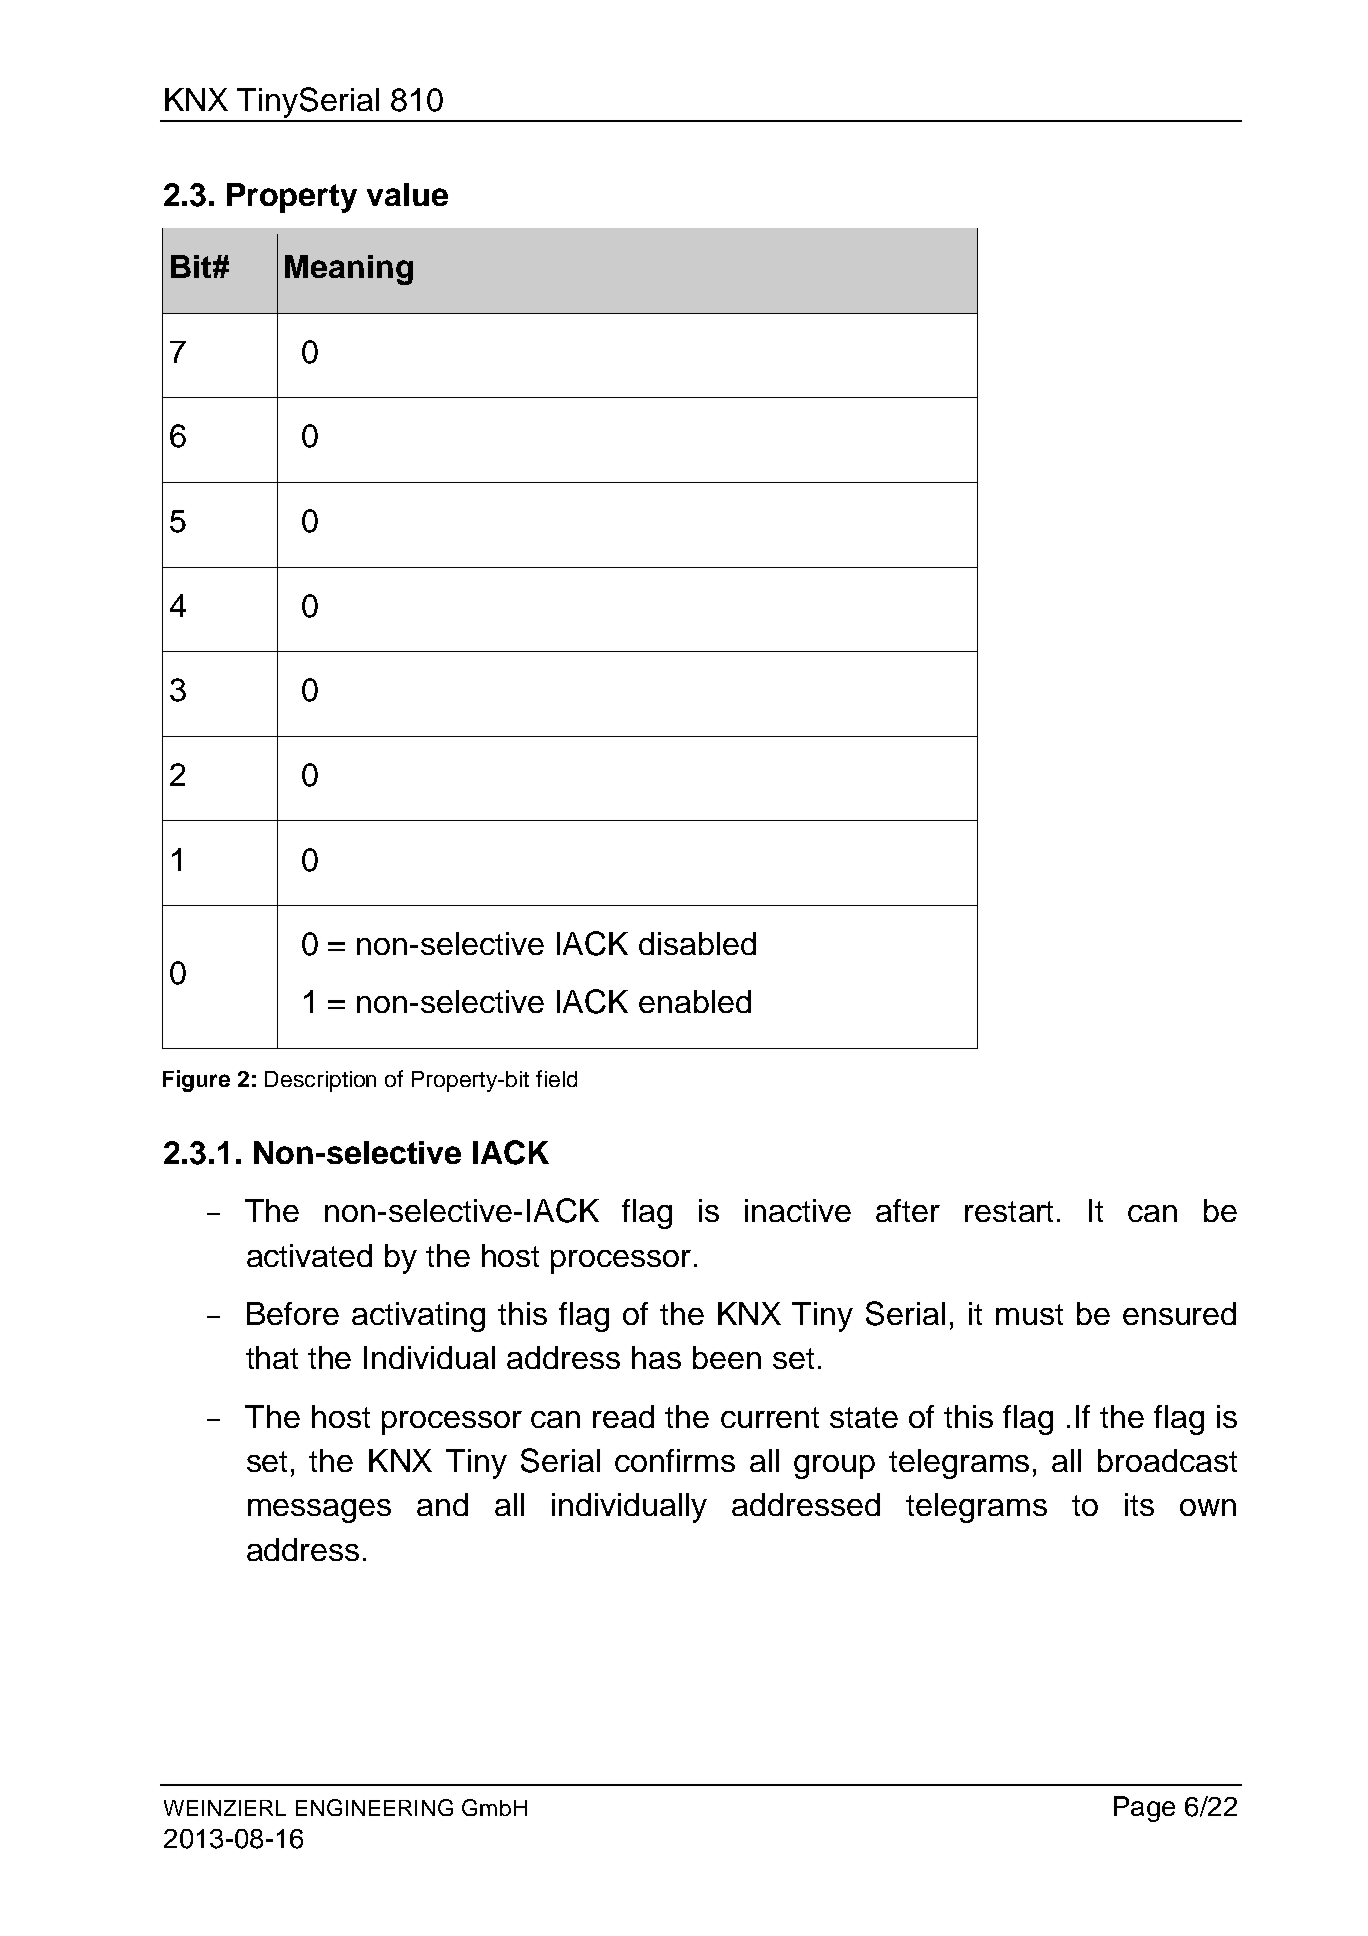 The image size is (1368, 1936). I want to click on activated, so click(309, 1255).
